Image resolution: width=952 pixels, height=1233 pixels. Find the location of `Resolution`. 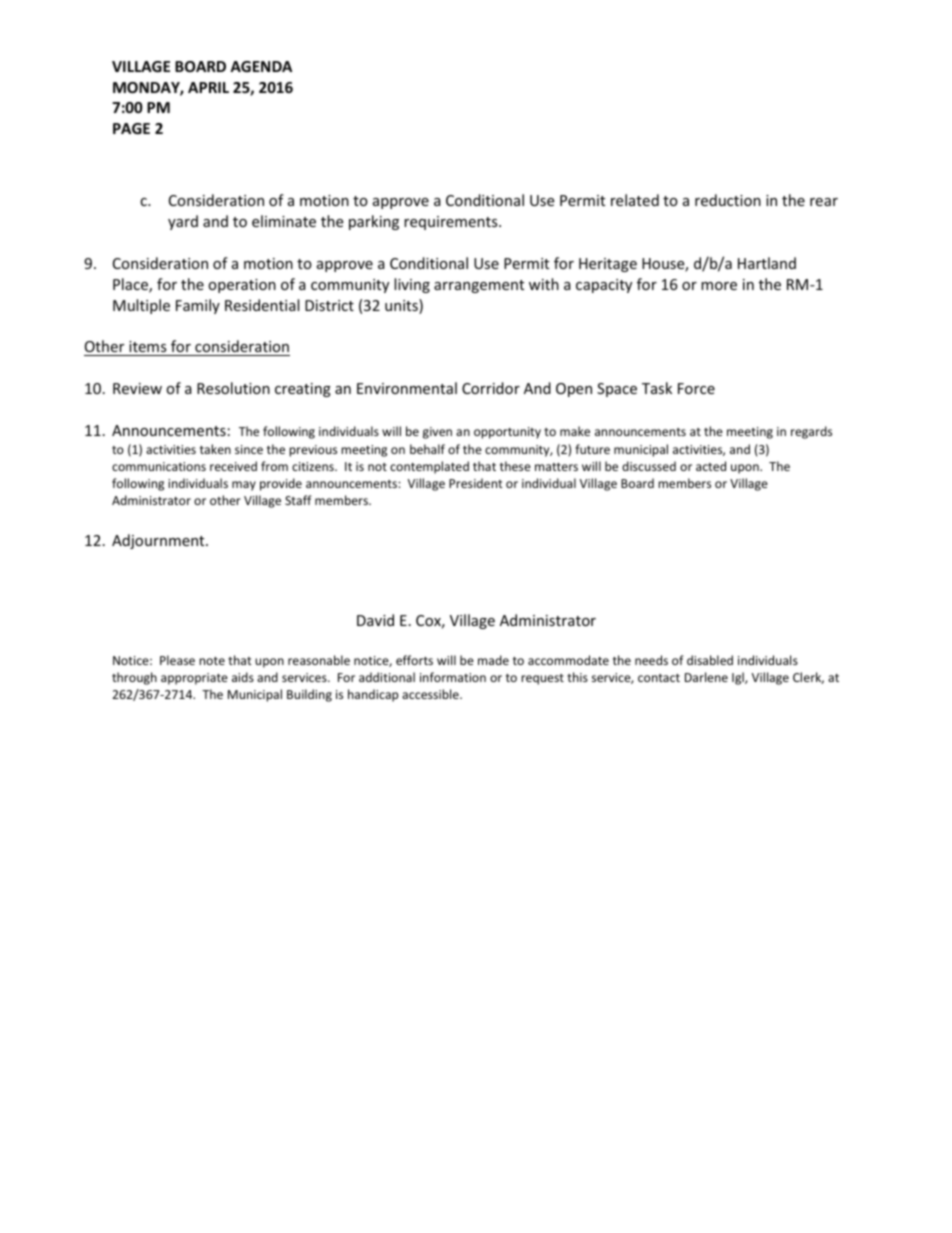

Resolution is located at coordinates (233, 388).
